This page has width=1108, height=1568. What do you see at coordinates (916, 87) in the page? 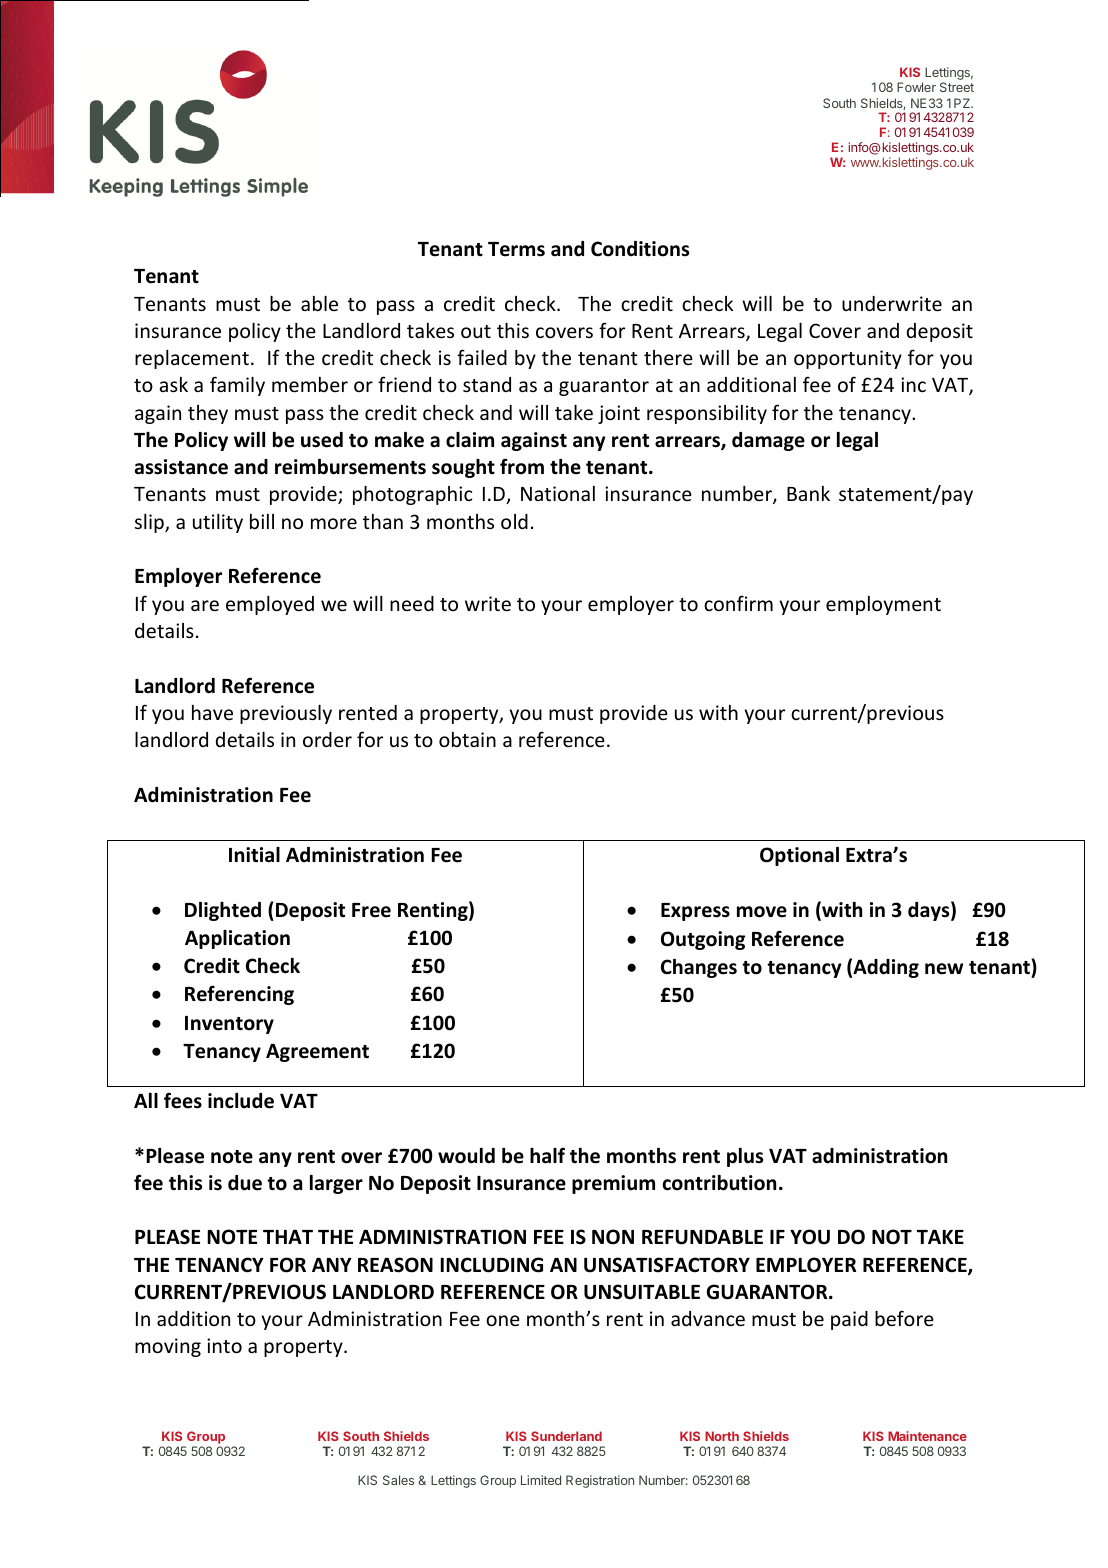
I see `Fowler` at bounding box center [916, 87].
